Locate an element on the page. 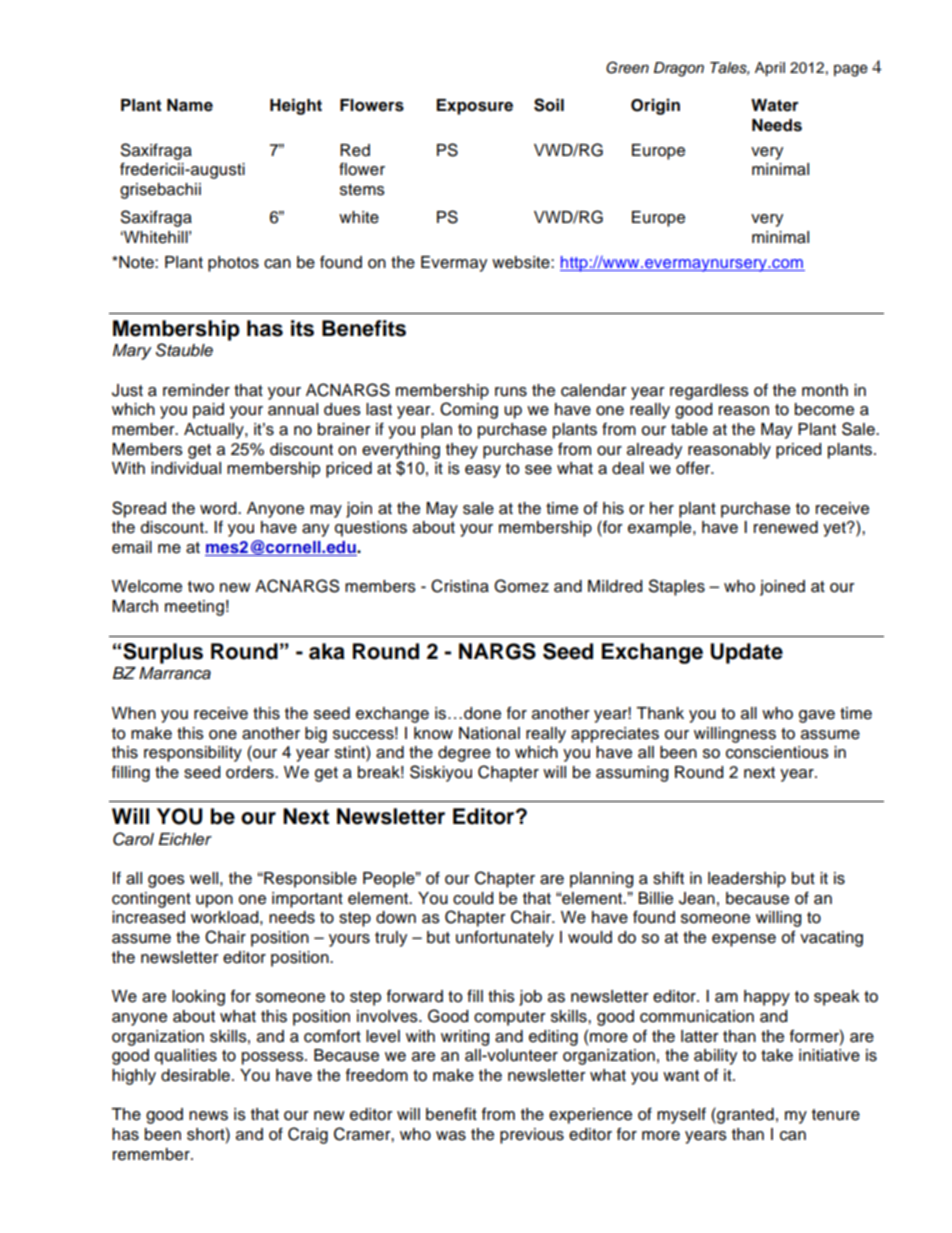 The height and width of the image is (1233, 952). Water is located at coordinates (775, 105).
